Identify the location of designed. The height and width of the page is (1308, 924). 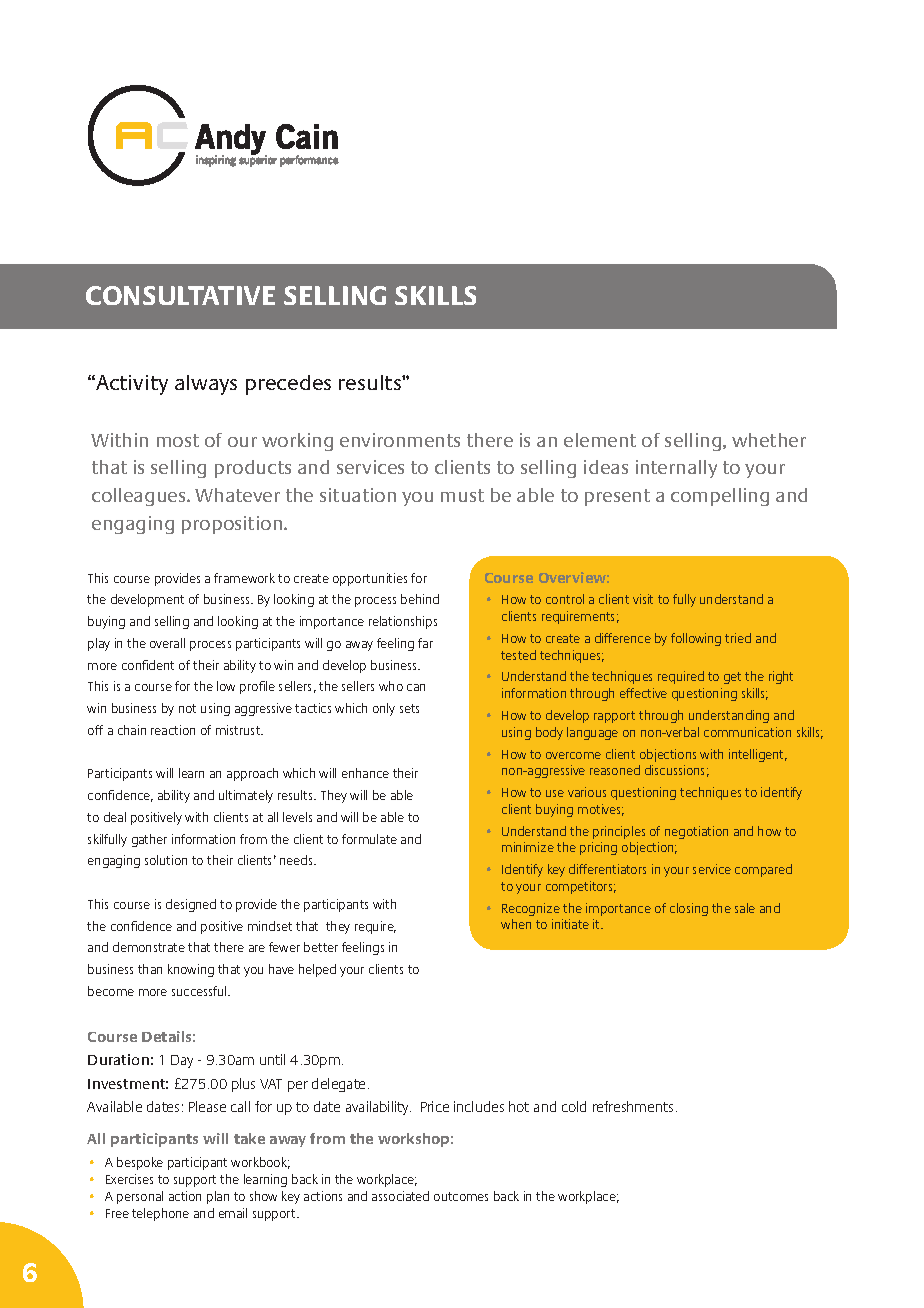
(191, 905).
